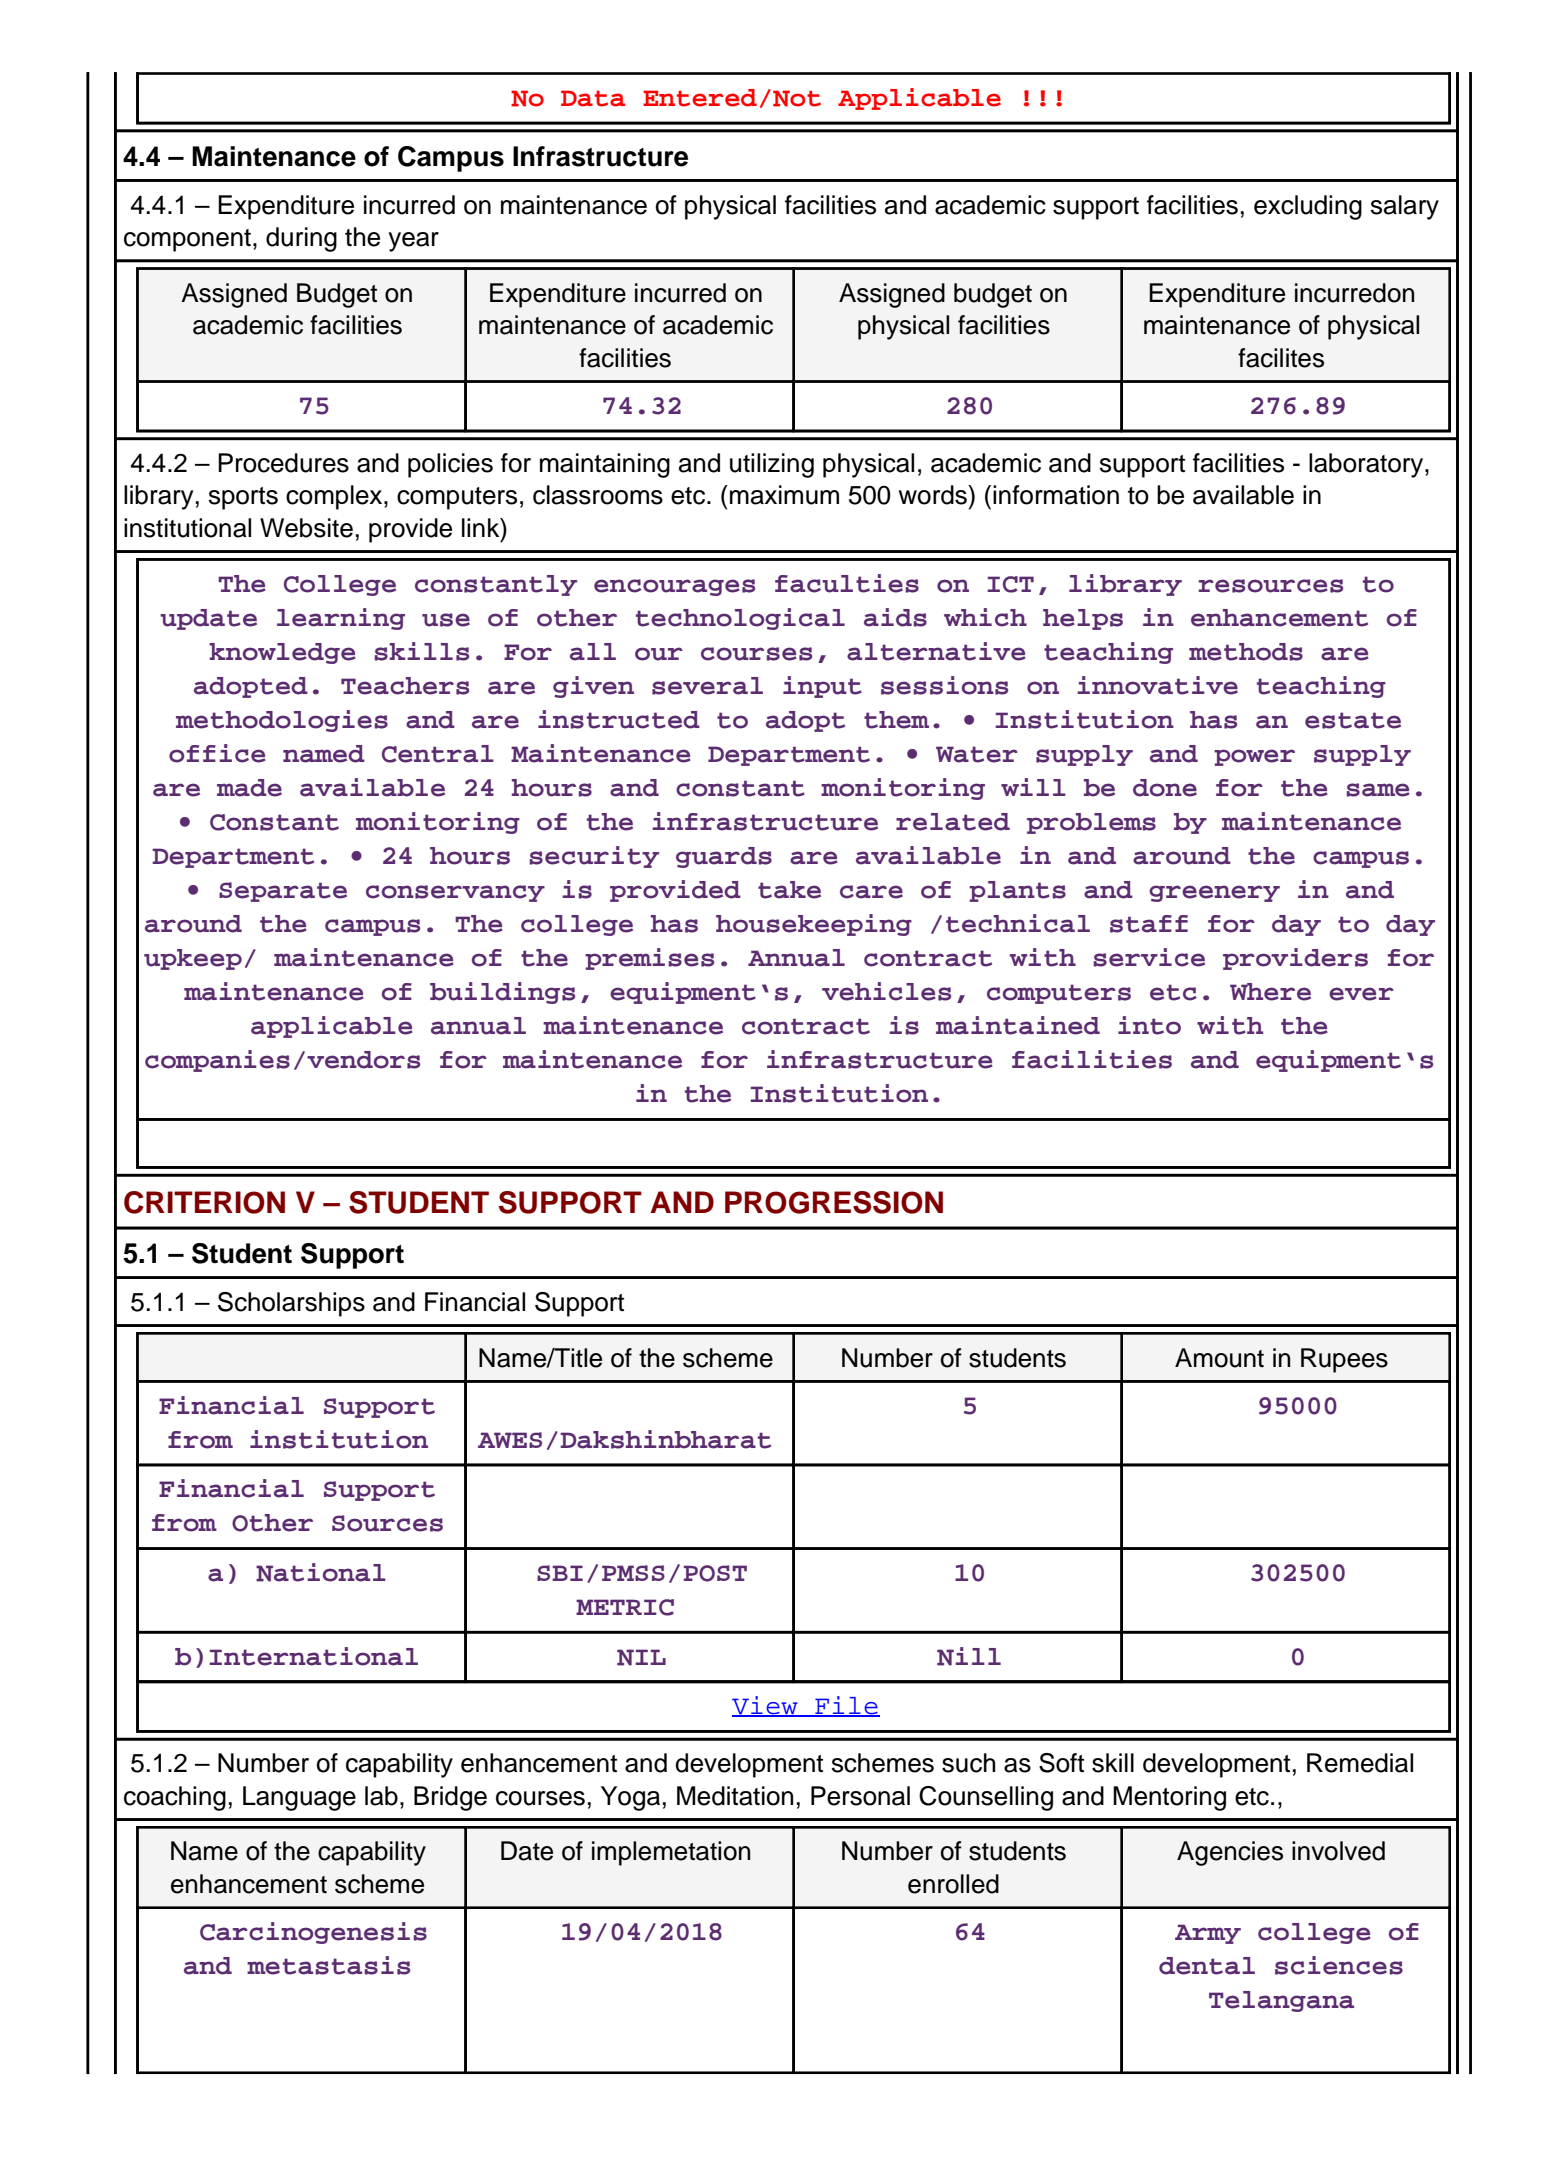  Describe the element at coordinates (1308, 207) in the image. I see `excluding` at that location.
